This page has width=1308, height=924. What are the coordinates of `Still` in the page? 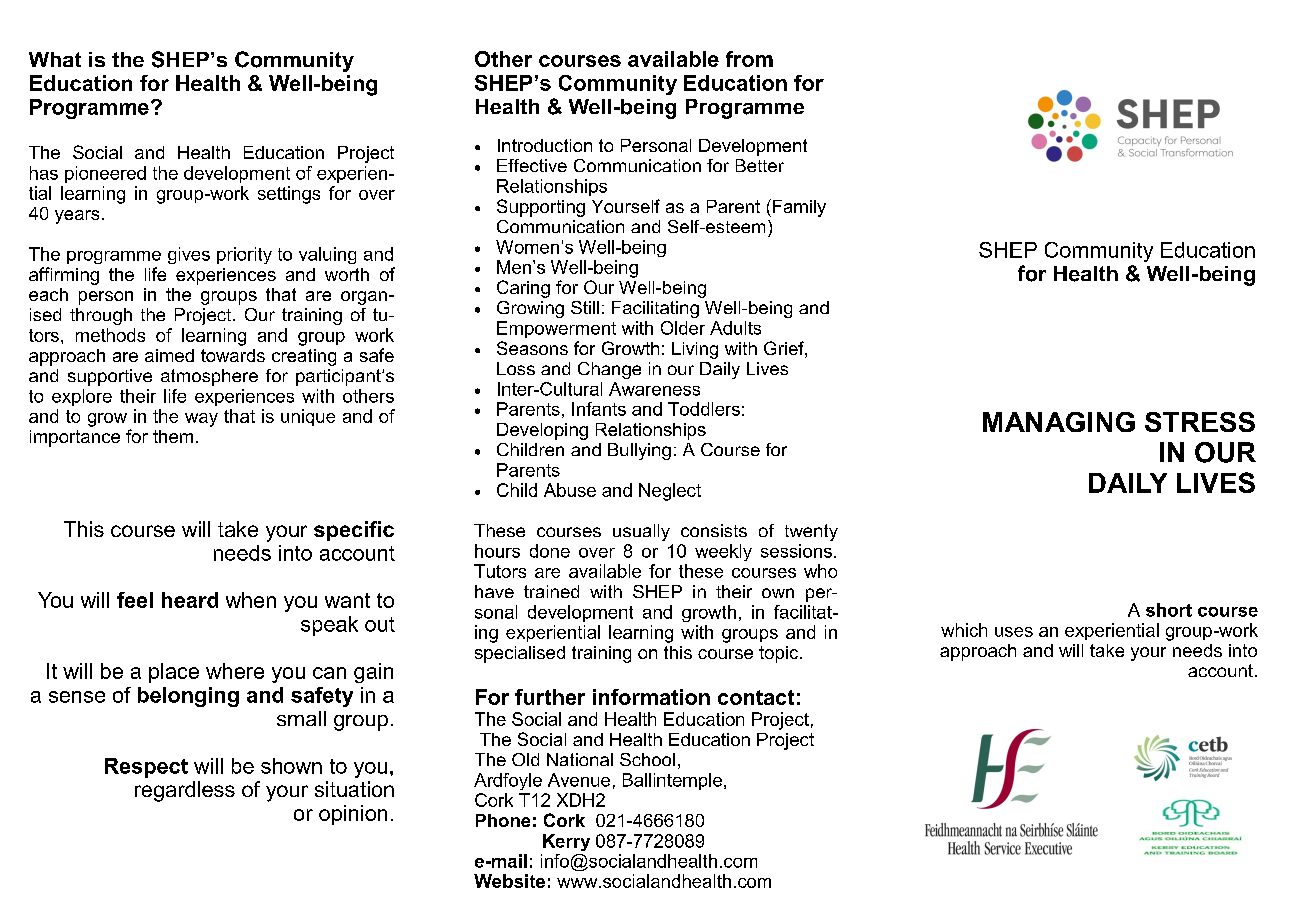 It's located at (585, 307).
